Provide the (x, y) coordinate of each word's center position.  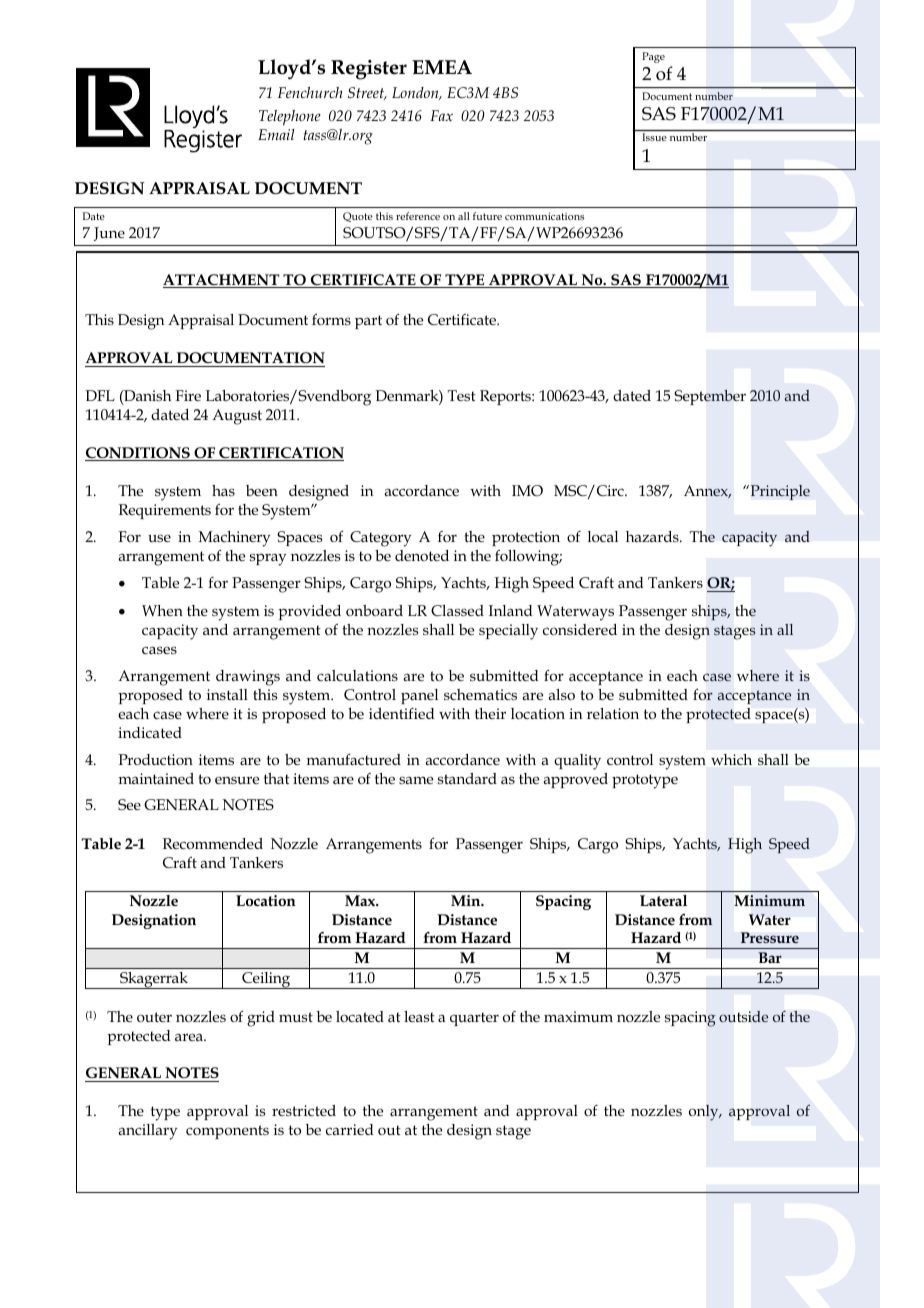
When (162, 610)
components (227, 1132)
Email (276, 134)
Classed (457, 610)
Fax (441, 115)
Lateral (663, 900)
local (603, 536)
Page (653, 57)
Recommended (213, 843)
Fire (188, 395)
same (416, 780)
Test (462, 395)
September (710, 397)
